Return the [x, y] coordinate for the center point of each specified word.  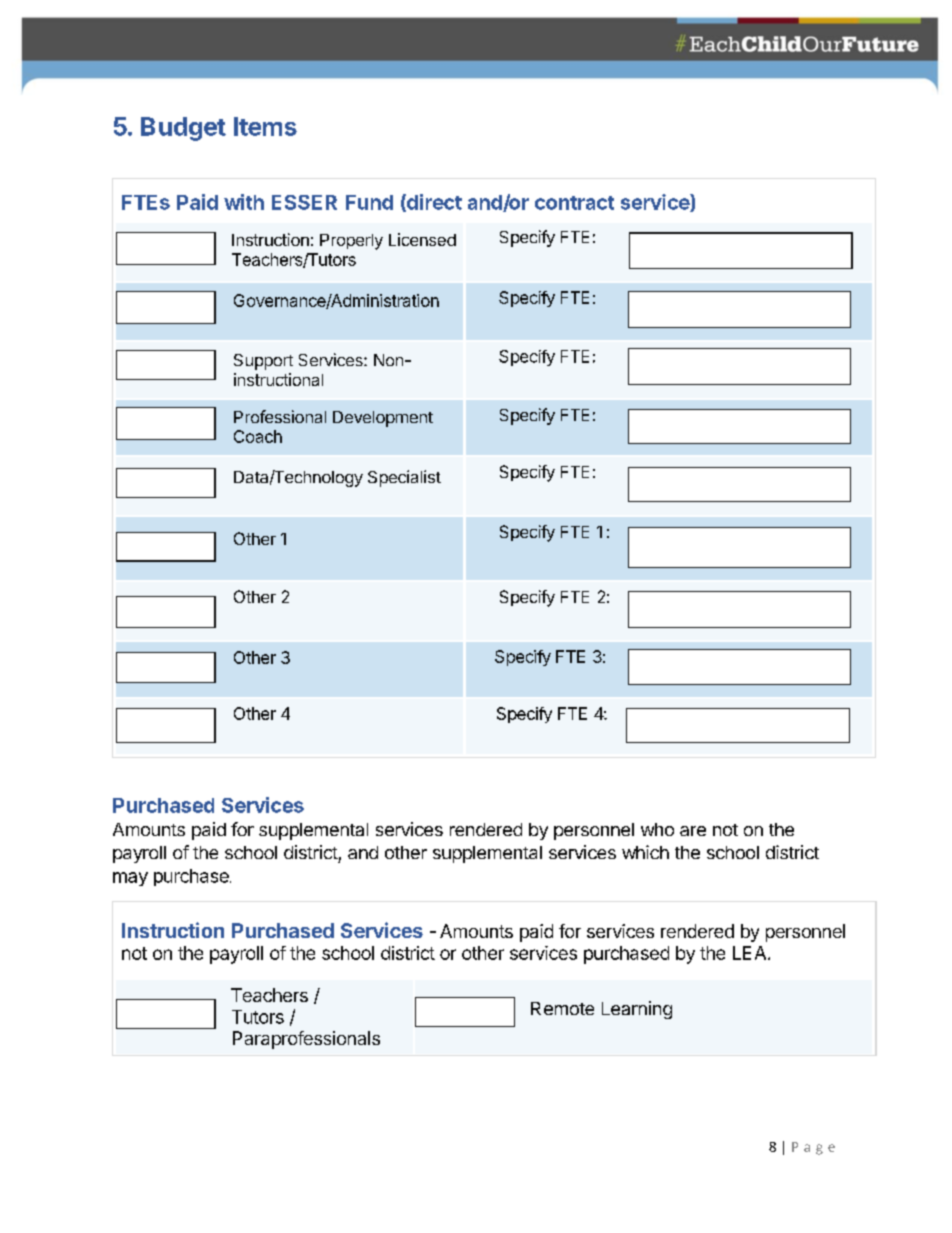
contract [574, 203]
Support [263, 362]
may [130, 879]
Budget [183, 129]
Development [383, 419]
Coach [258, 436]
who [657, 829]
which [645, 852]
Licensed [422, 239]
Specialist [404, 478]
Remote [562, 1008]
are [693, 831]
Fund [369, 202]
